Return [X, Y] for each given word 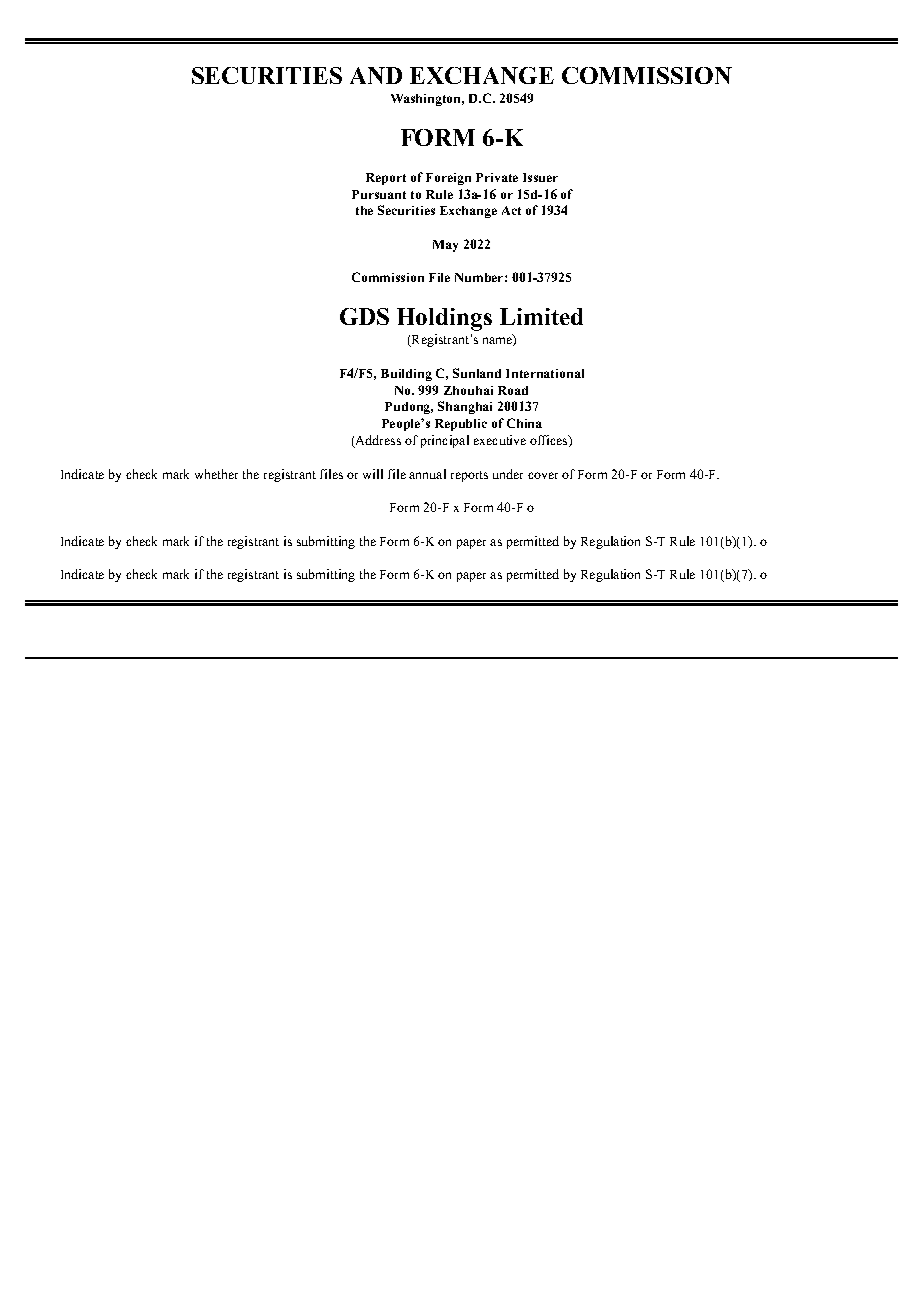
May [445, 246]
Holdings [444, 319]
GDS [364, 316]
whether [216, 474]
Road [513, 390]
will [373, 474]
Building [406, 375]
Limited [541, 316]
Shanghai [465, 407]
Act [511, 210]
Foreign [448, 179]
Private [497, 177]
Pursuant [379, 194]
